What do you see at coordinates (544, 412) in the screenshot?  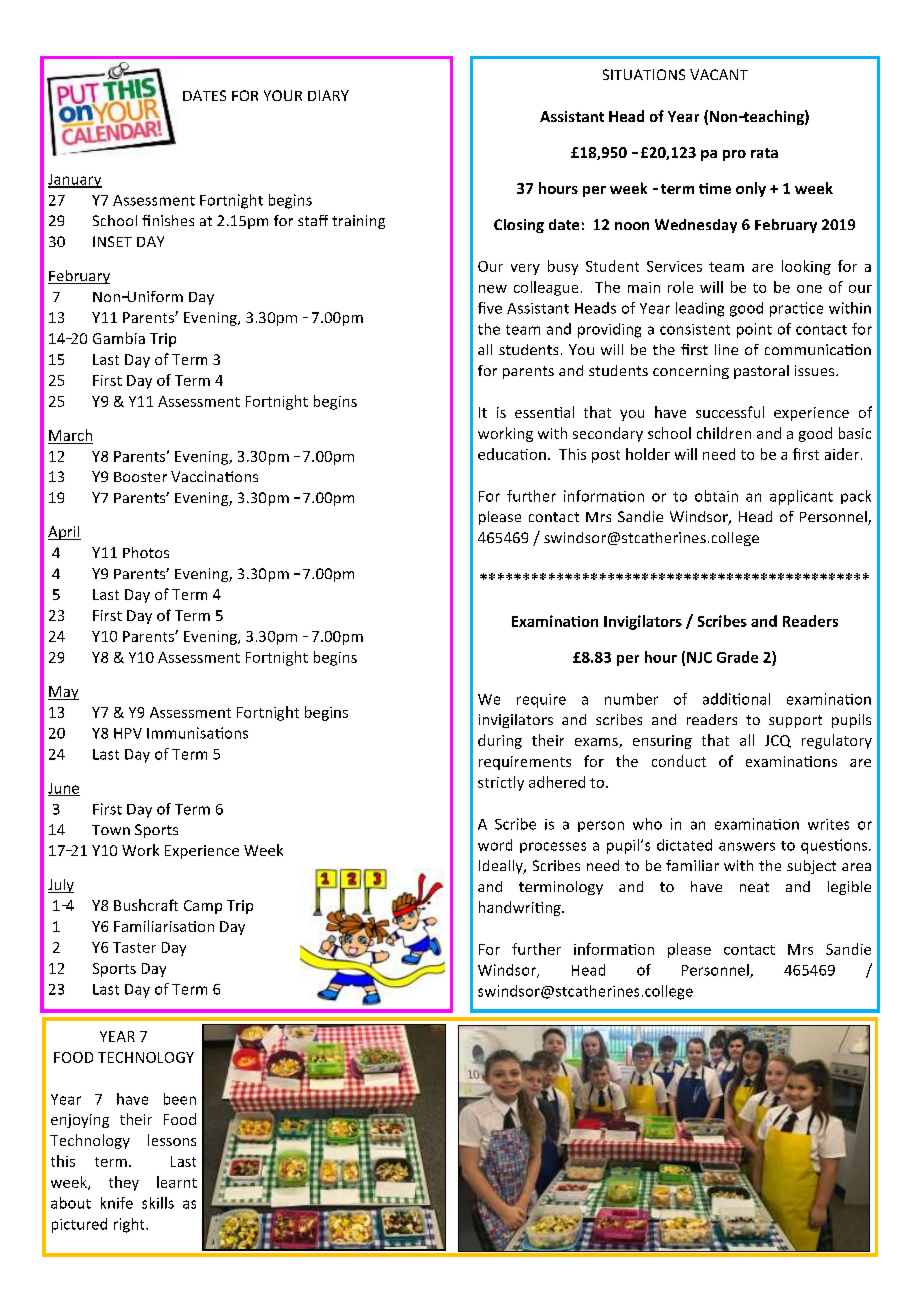 I see `essential` at bounding box center [544, 412].
